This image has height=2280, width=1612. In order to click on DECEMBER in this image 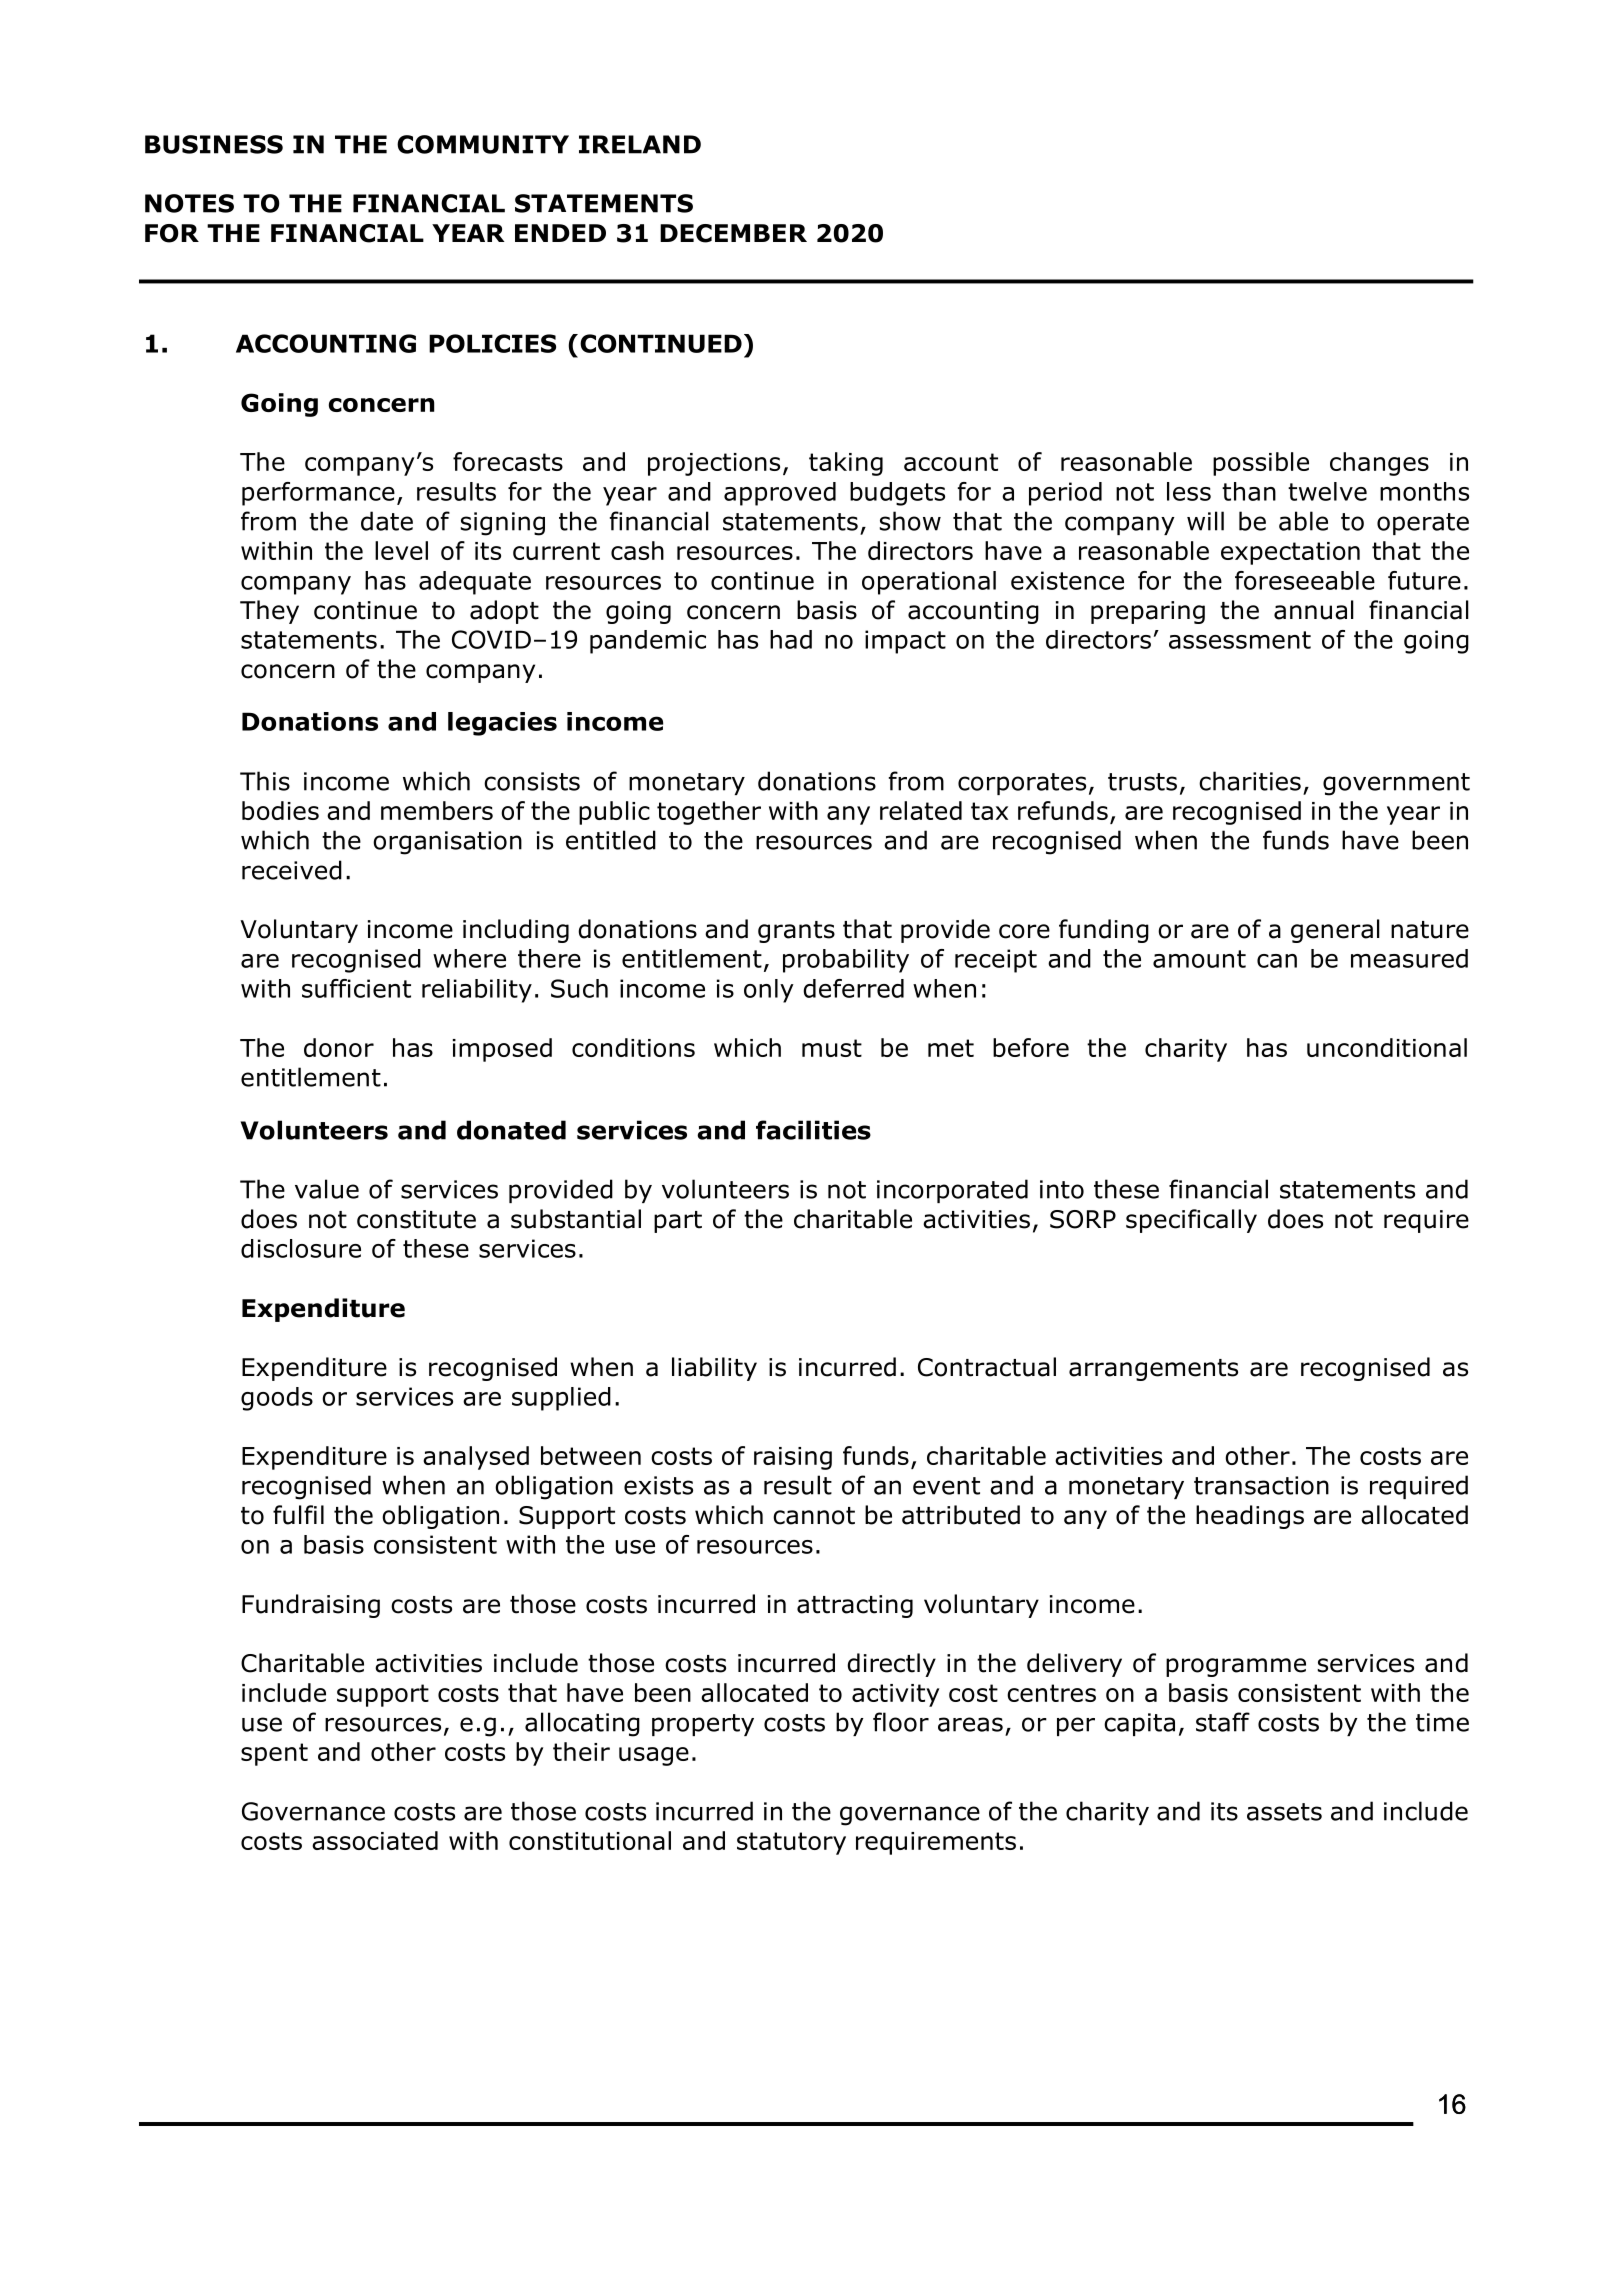, I will do `click(733, 233)`.
